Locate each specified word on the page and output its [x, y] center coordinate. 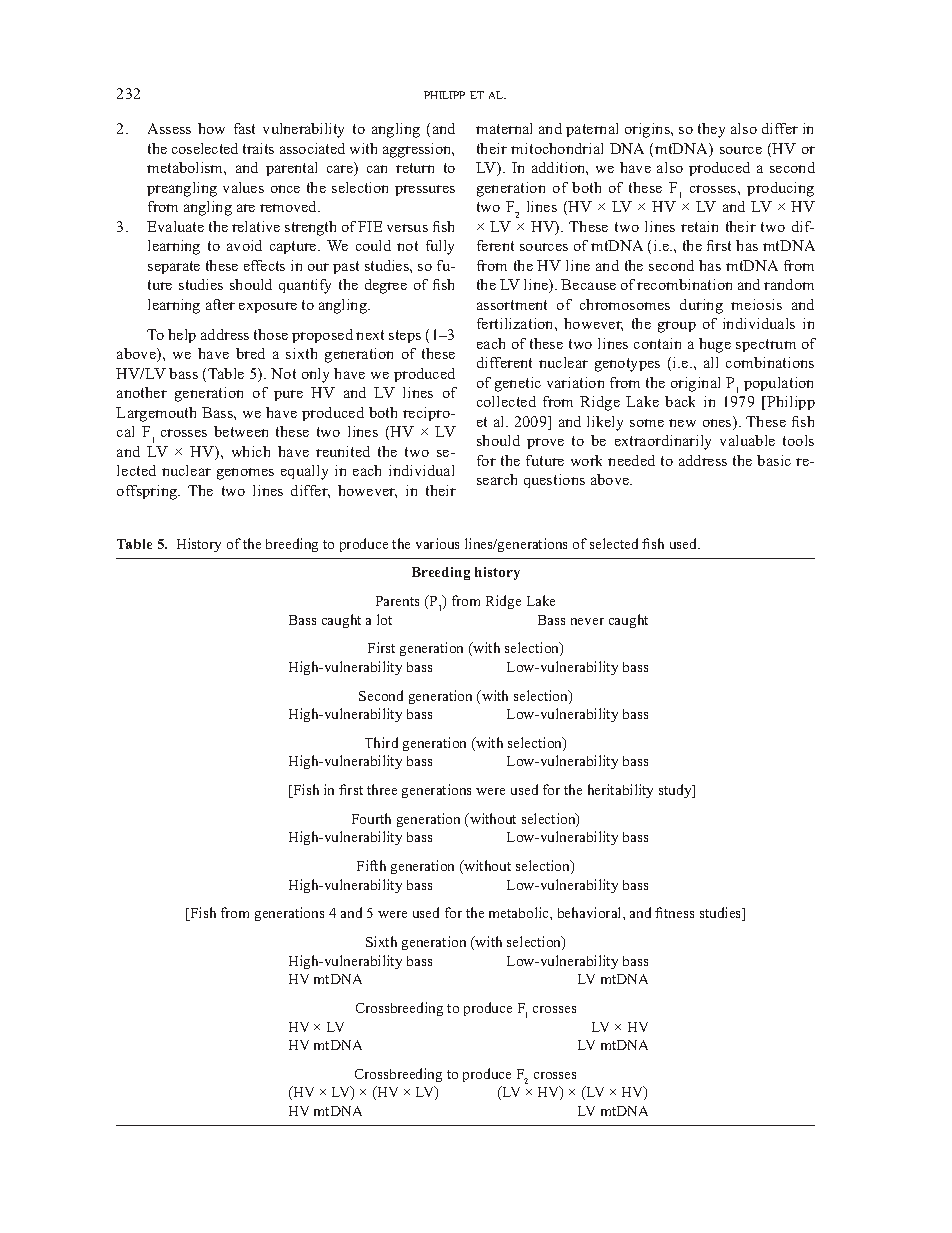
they [711, 130]
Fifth [371, 865]
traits [258, 148]
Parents [397, 601]
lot [384, 619]
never [587, 621]
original [695, 384]
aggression [418, 150]
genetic [518, 384]
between [241, 431]
